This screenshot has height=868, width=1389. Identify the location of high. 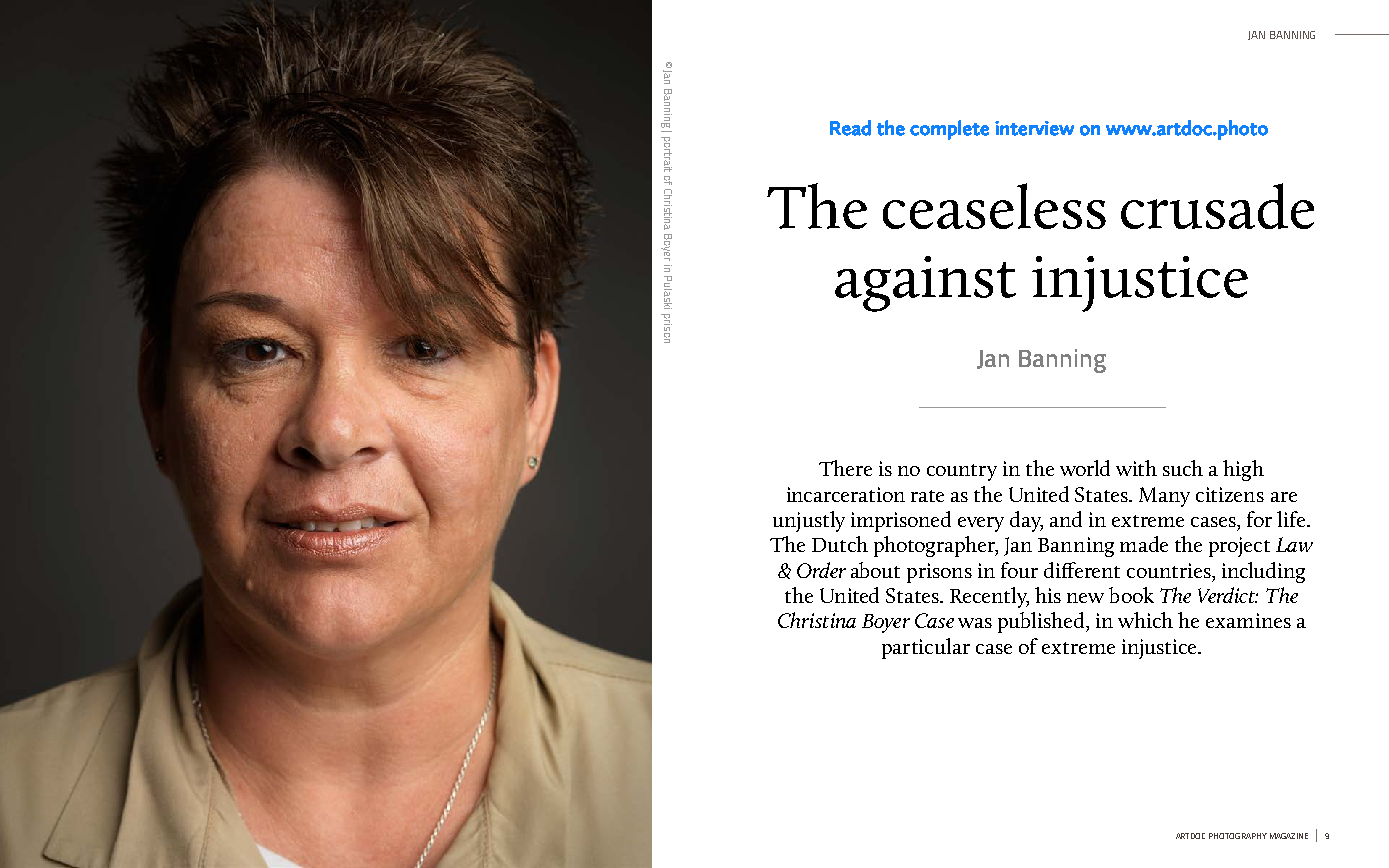
(1243, 470).
